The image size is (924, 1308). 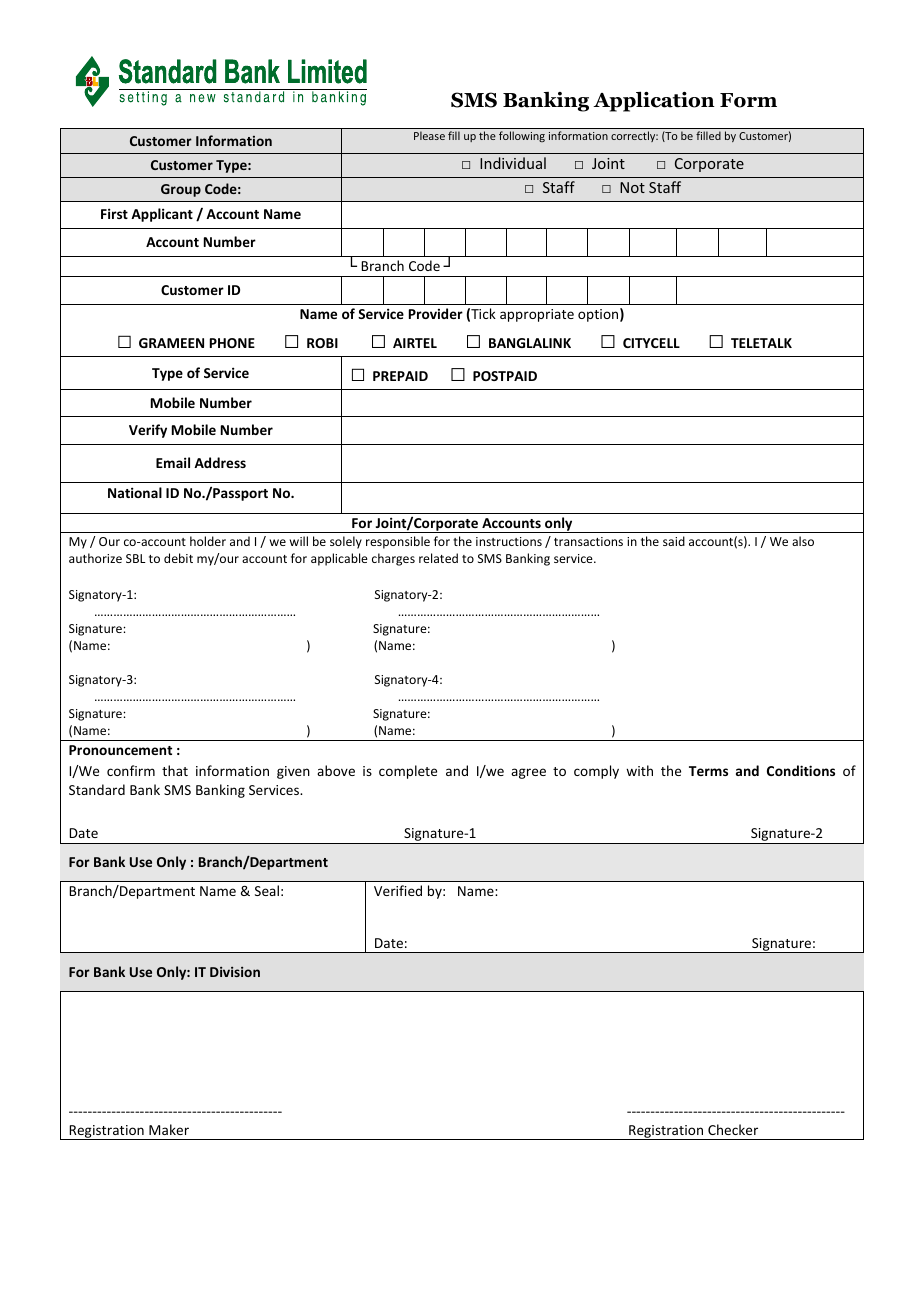 What do you see at coordinates (733, 1129) in the screenshot?
I see `Checker` at bounding box center [733, 1129].
